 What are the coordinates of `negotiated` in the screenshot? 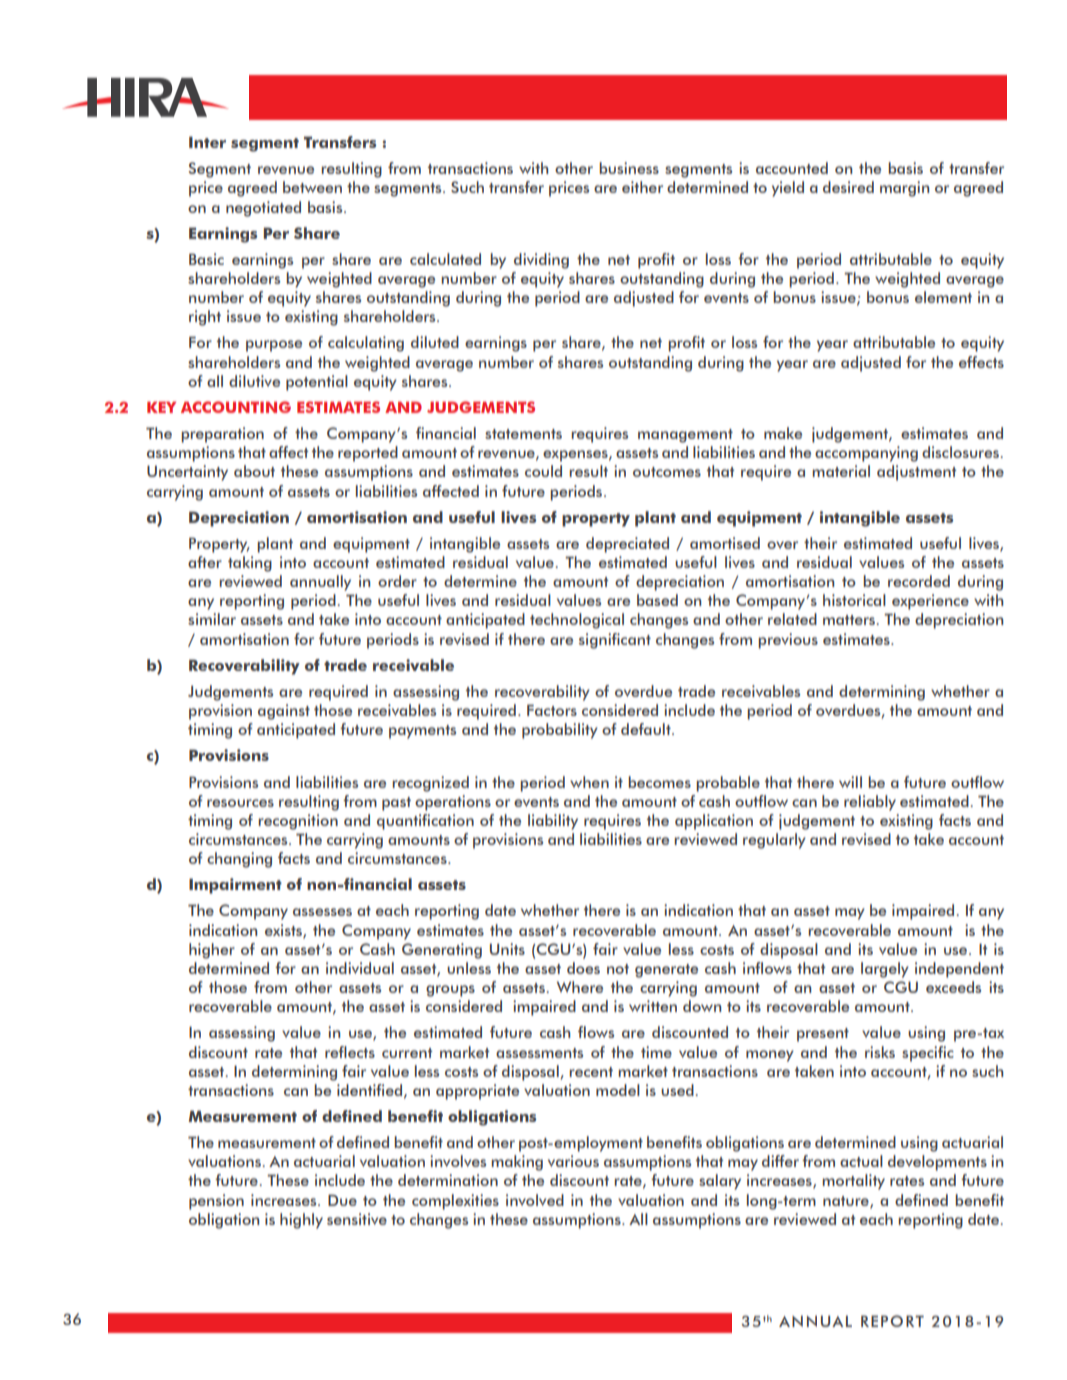 It's located at (263, 209).
